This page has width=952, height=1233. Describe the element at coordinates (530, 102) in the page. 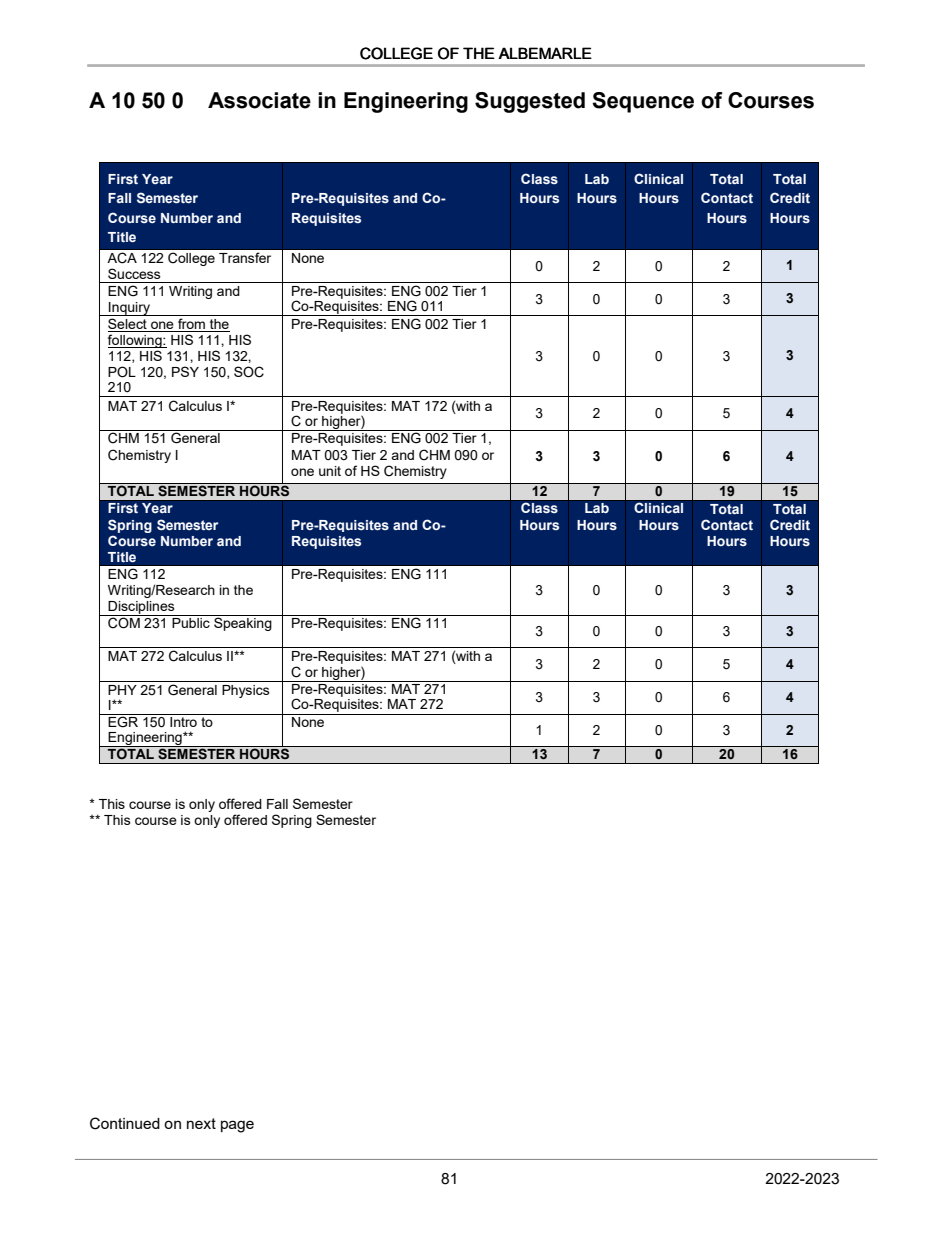

I see `Suggested` at that location.
